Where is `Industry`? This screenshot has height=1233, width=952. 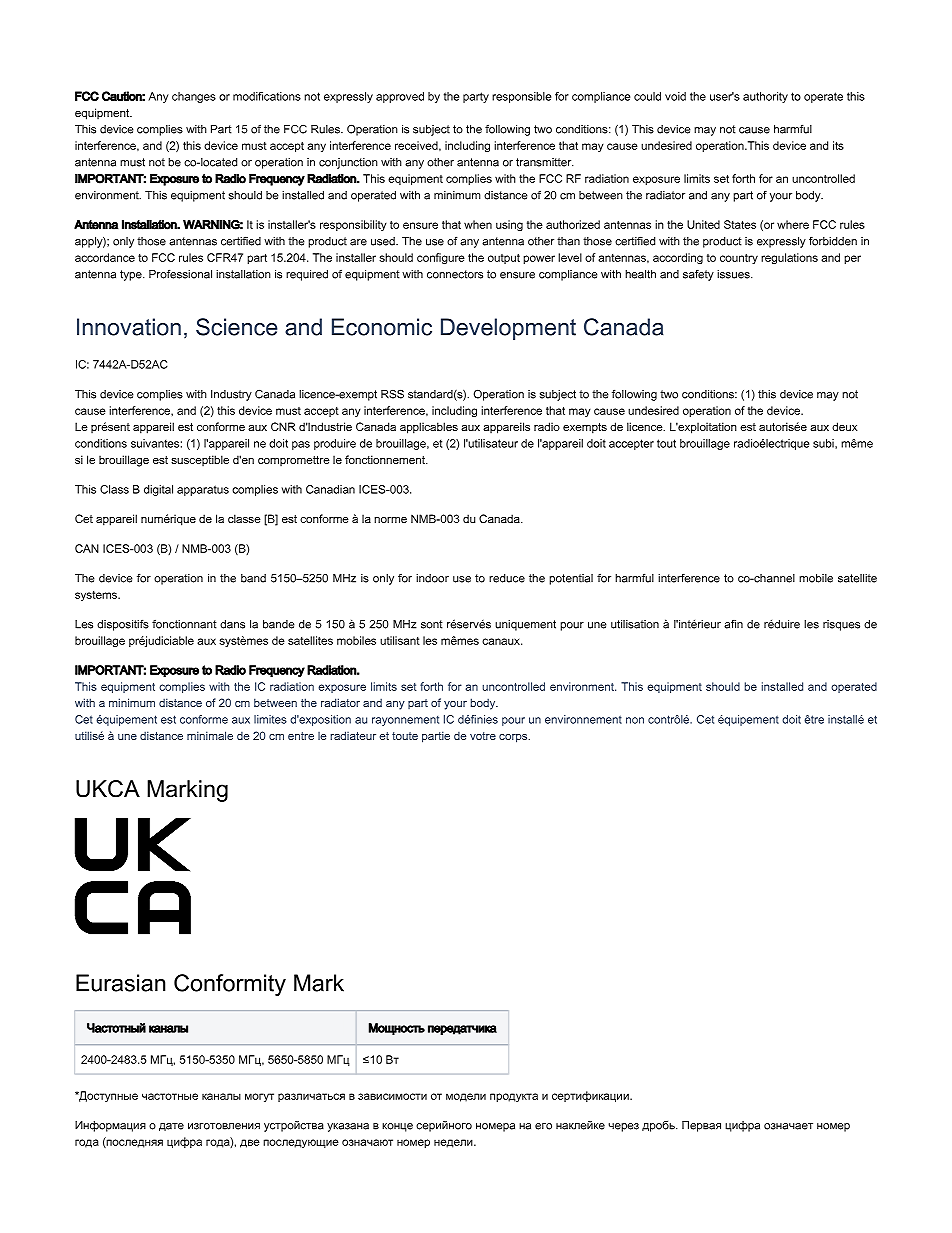 Industry is located at coordinates (231, 395).
